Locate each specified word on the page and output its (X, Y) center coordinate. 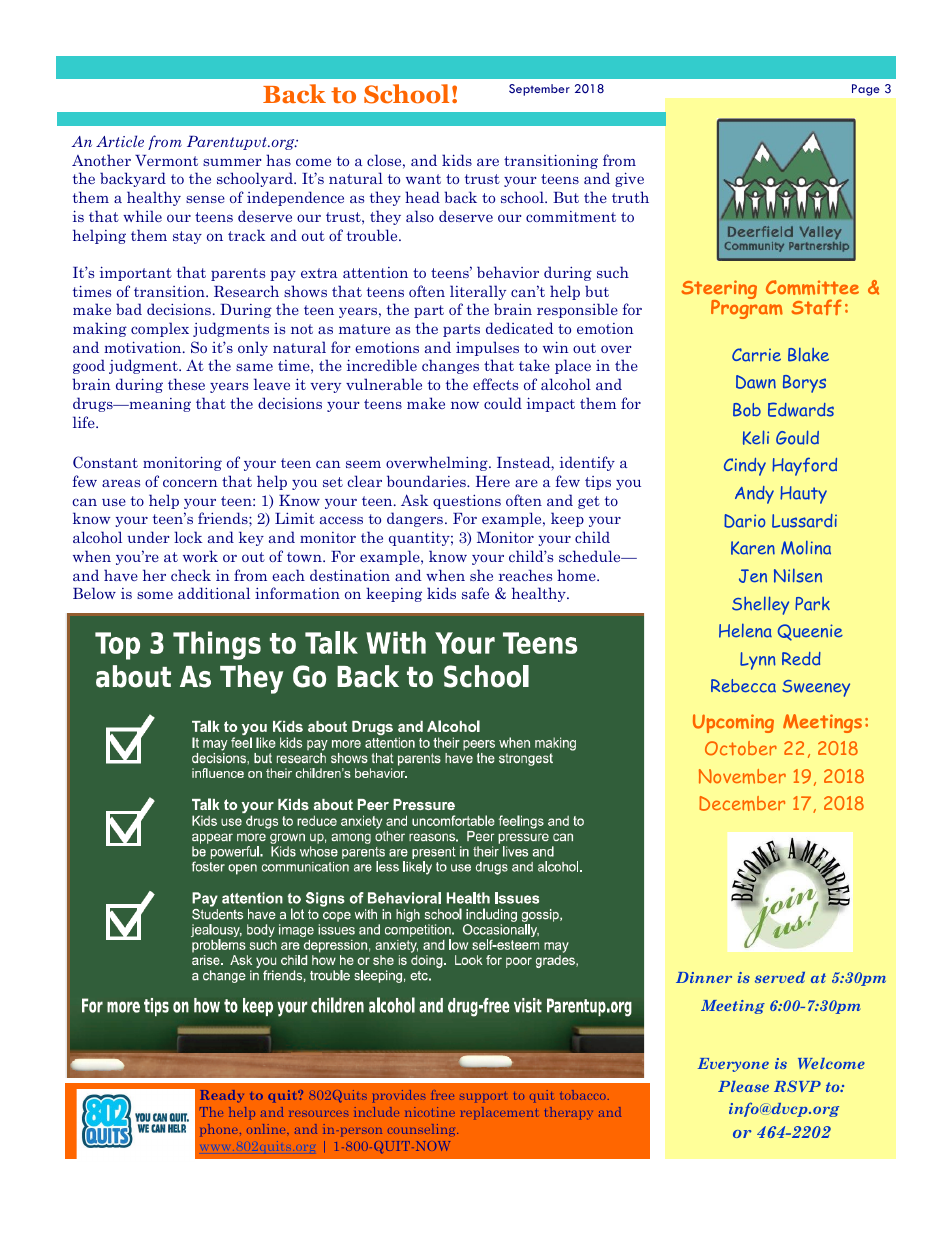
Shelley (760, 605)
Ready (222, 1096)
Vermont (166, 160)
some (155, 595)
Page (865, 90)
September (539, 90)
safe (475, 593)
